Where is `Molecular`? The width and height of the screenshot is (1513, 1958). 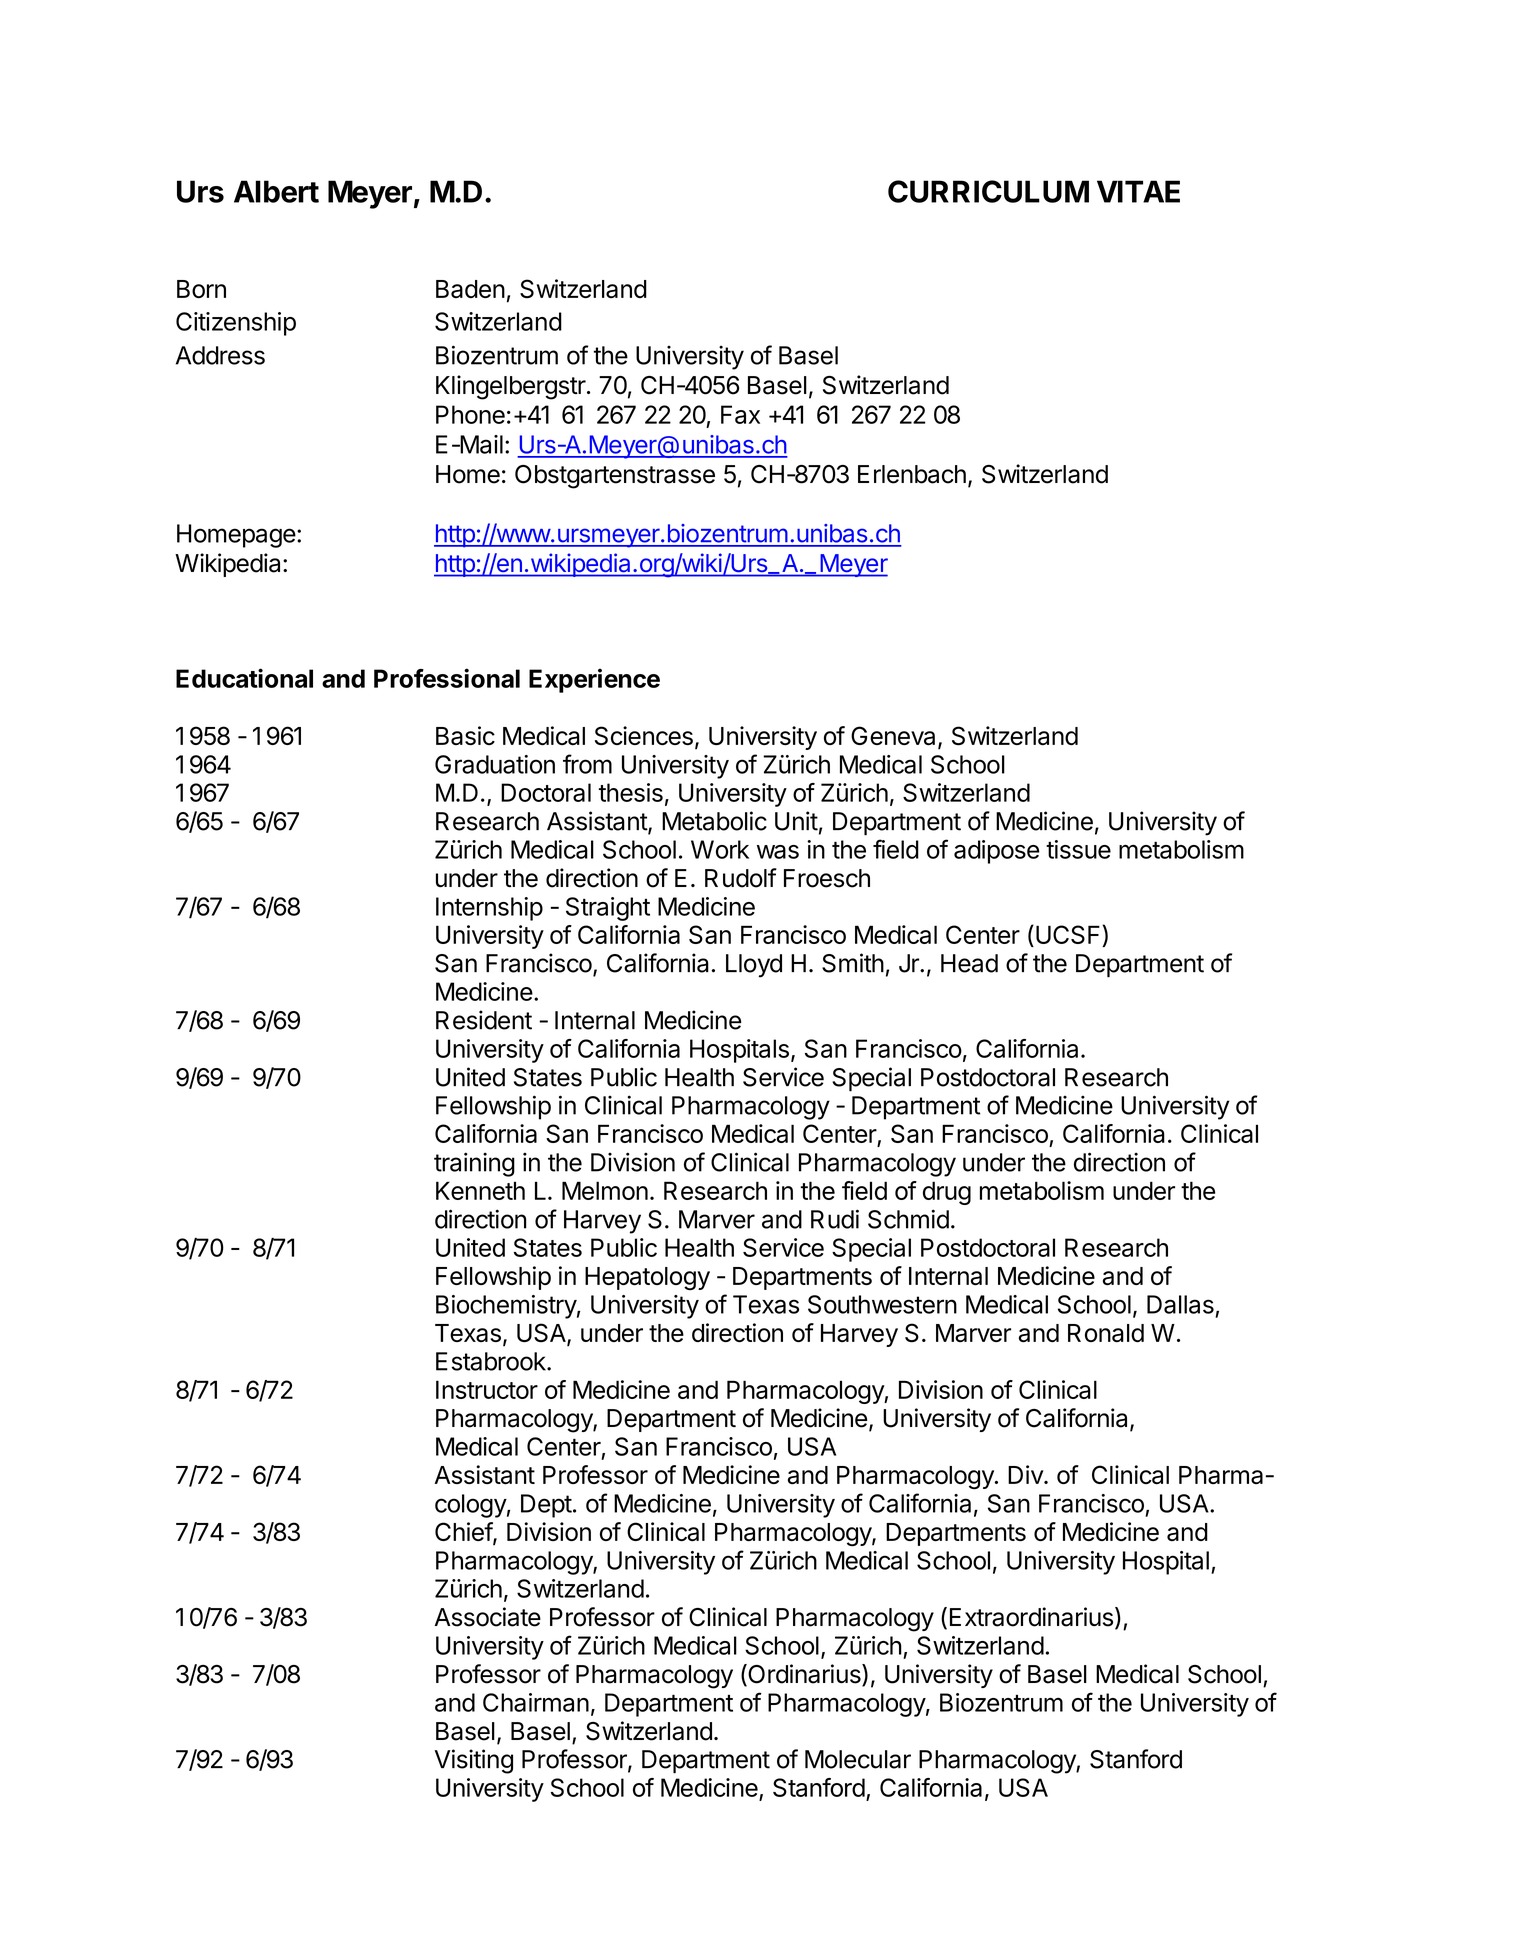 Molecular is located at coordinates (858, 1759).
